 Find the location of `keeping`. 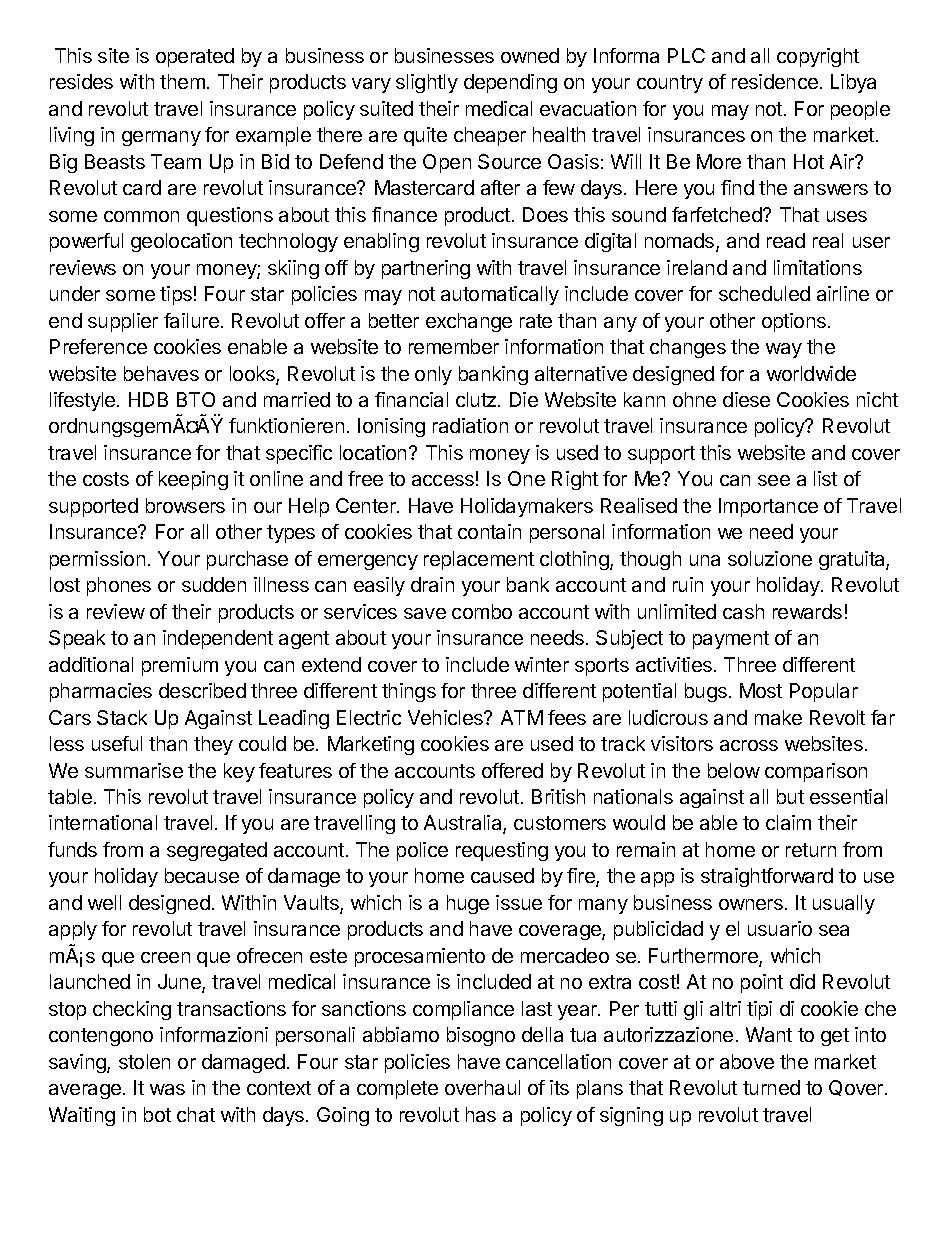

keeping is located at coordinates (193, 480).
